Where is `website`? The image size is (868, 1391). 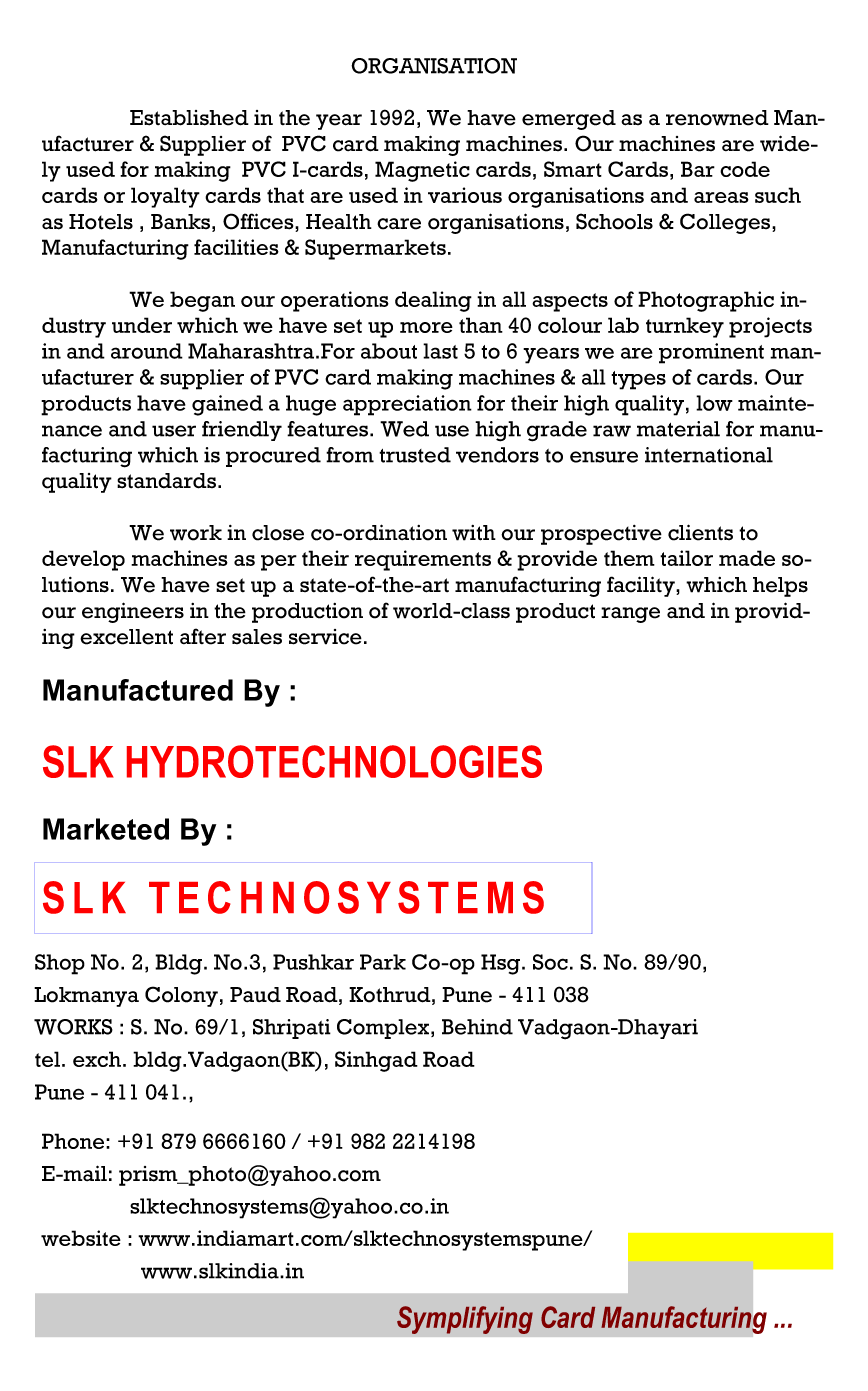
website is located at coordinates (81, 1238).
